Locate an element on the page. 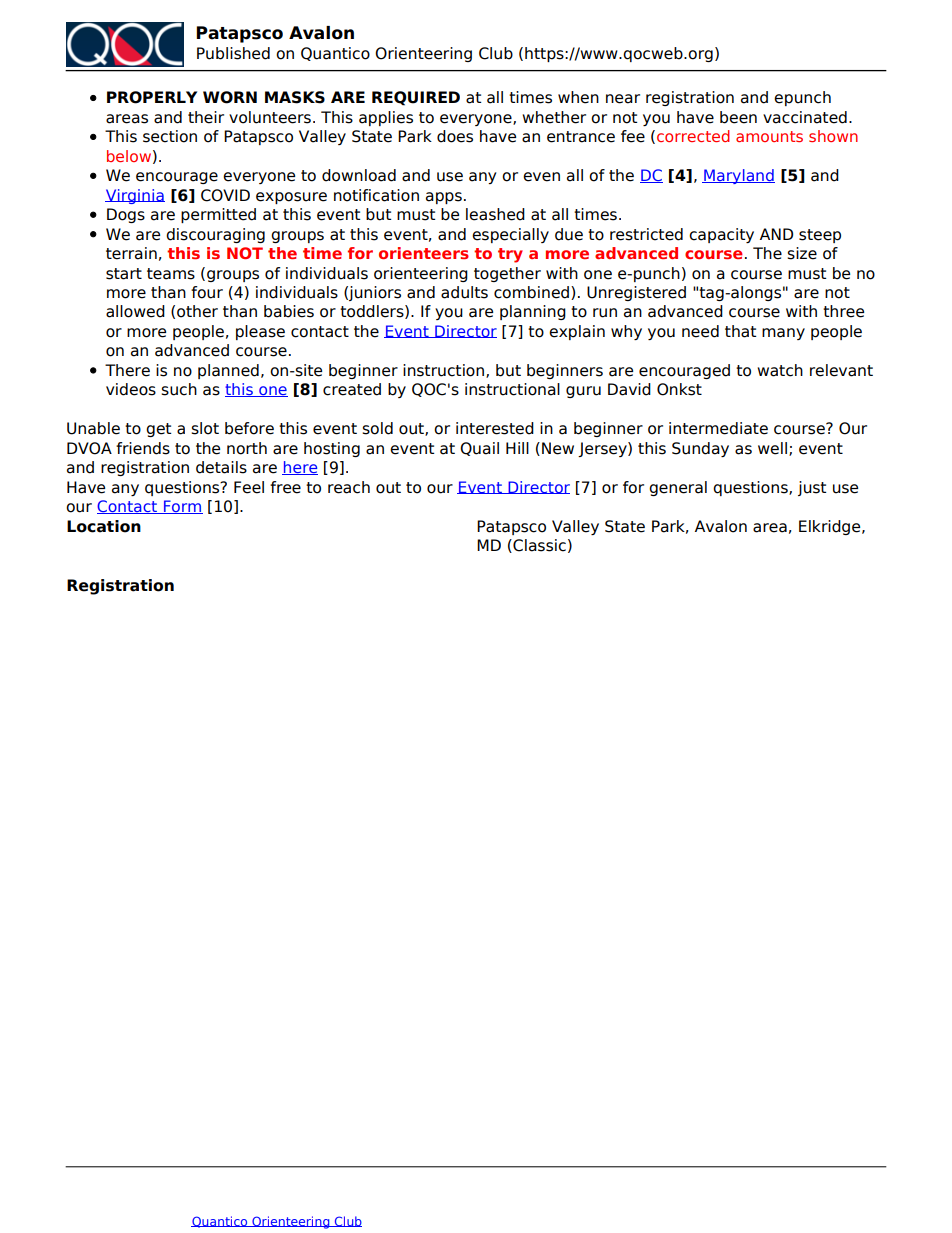  capacity is located at coordinates (721, 235).
